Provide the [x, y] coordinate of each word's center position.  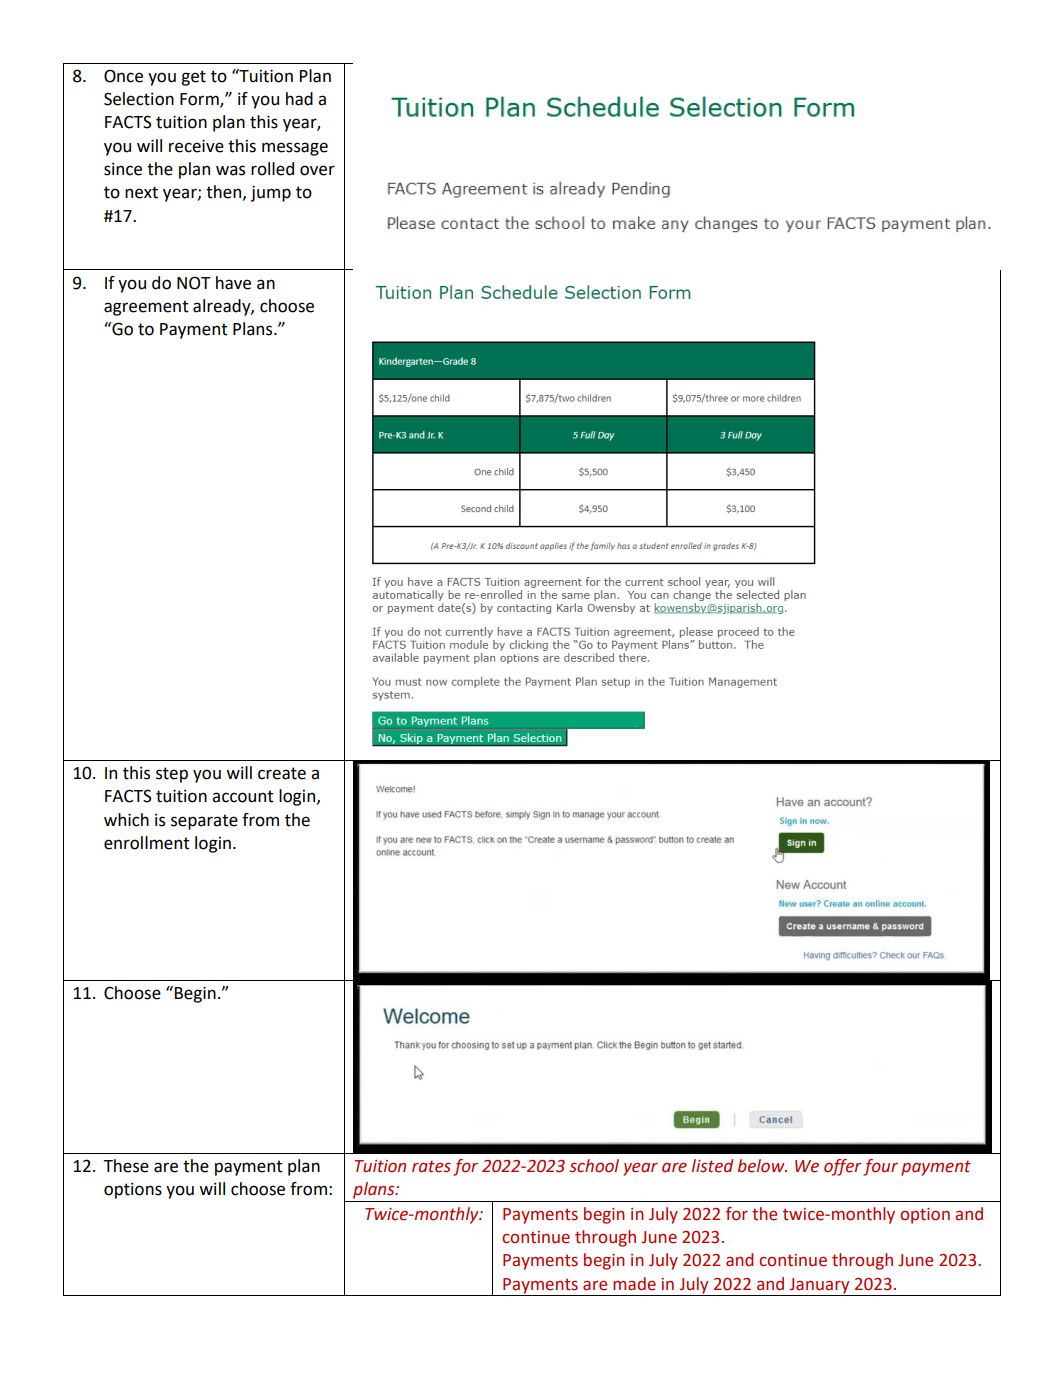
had [299, 99]
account [243, 796]
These [126, 1166]
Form [200, 100]
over [317, 170]
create [282, 773]
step [172, 775]
